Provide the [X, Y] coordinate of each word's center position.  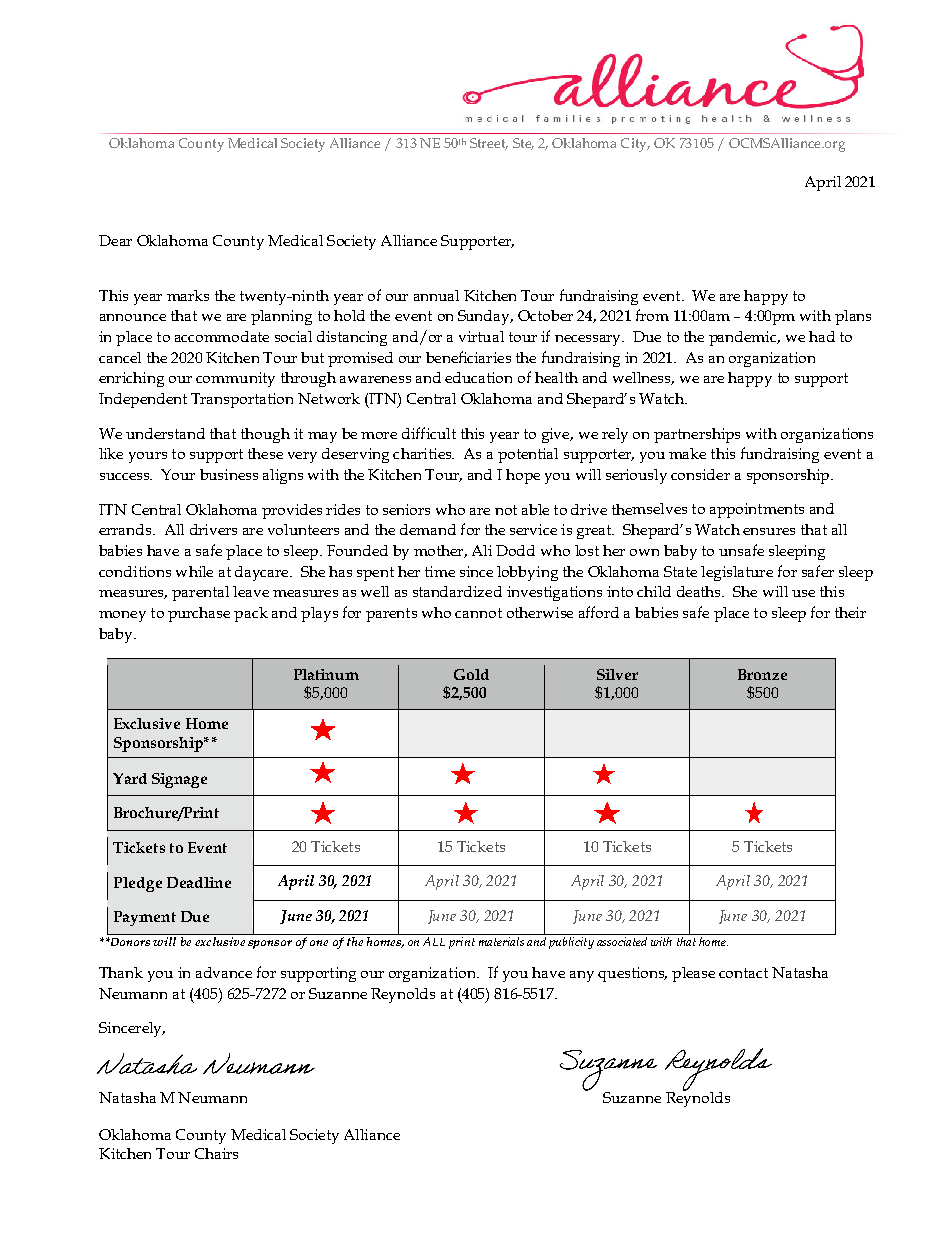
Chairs [216, 1153]
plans [853, 317]
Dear [115, 240]
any [582, 976]
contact [743, 973]
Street [489, 144]
